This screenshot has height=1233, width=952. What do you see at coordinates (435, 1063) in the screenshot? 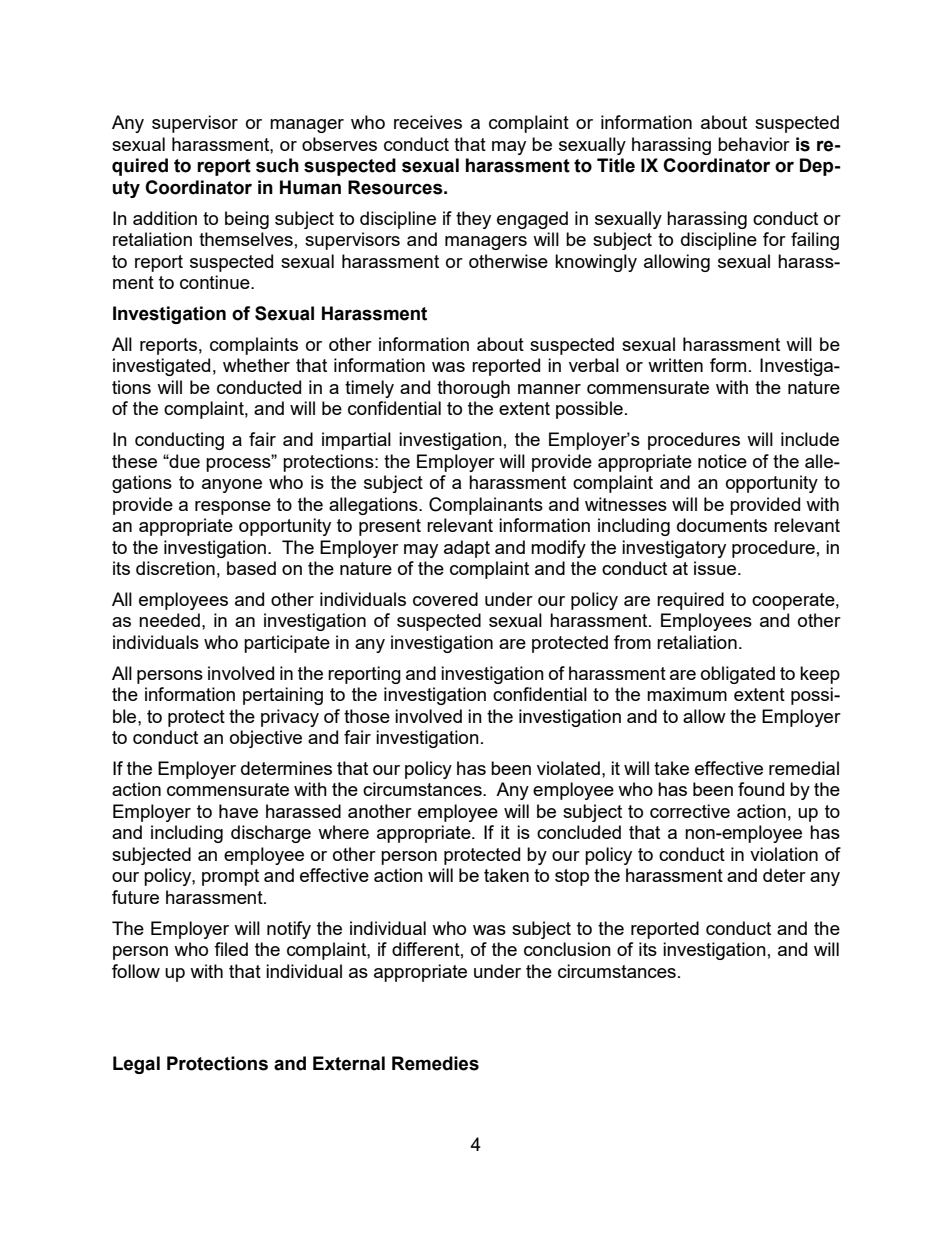
I see `Remedies` at bounding box center [435, 1063].
